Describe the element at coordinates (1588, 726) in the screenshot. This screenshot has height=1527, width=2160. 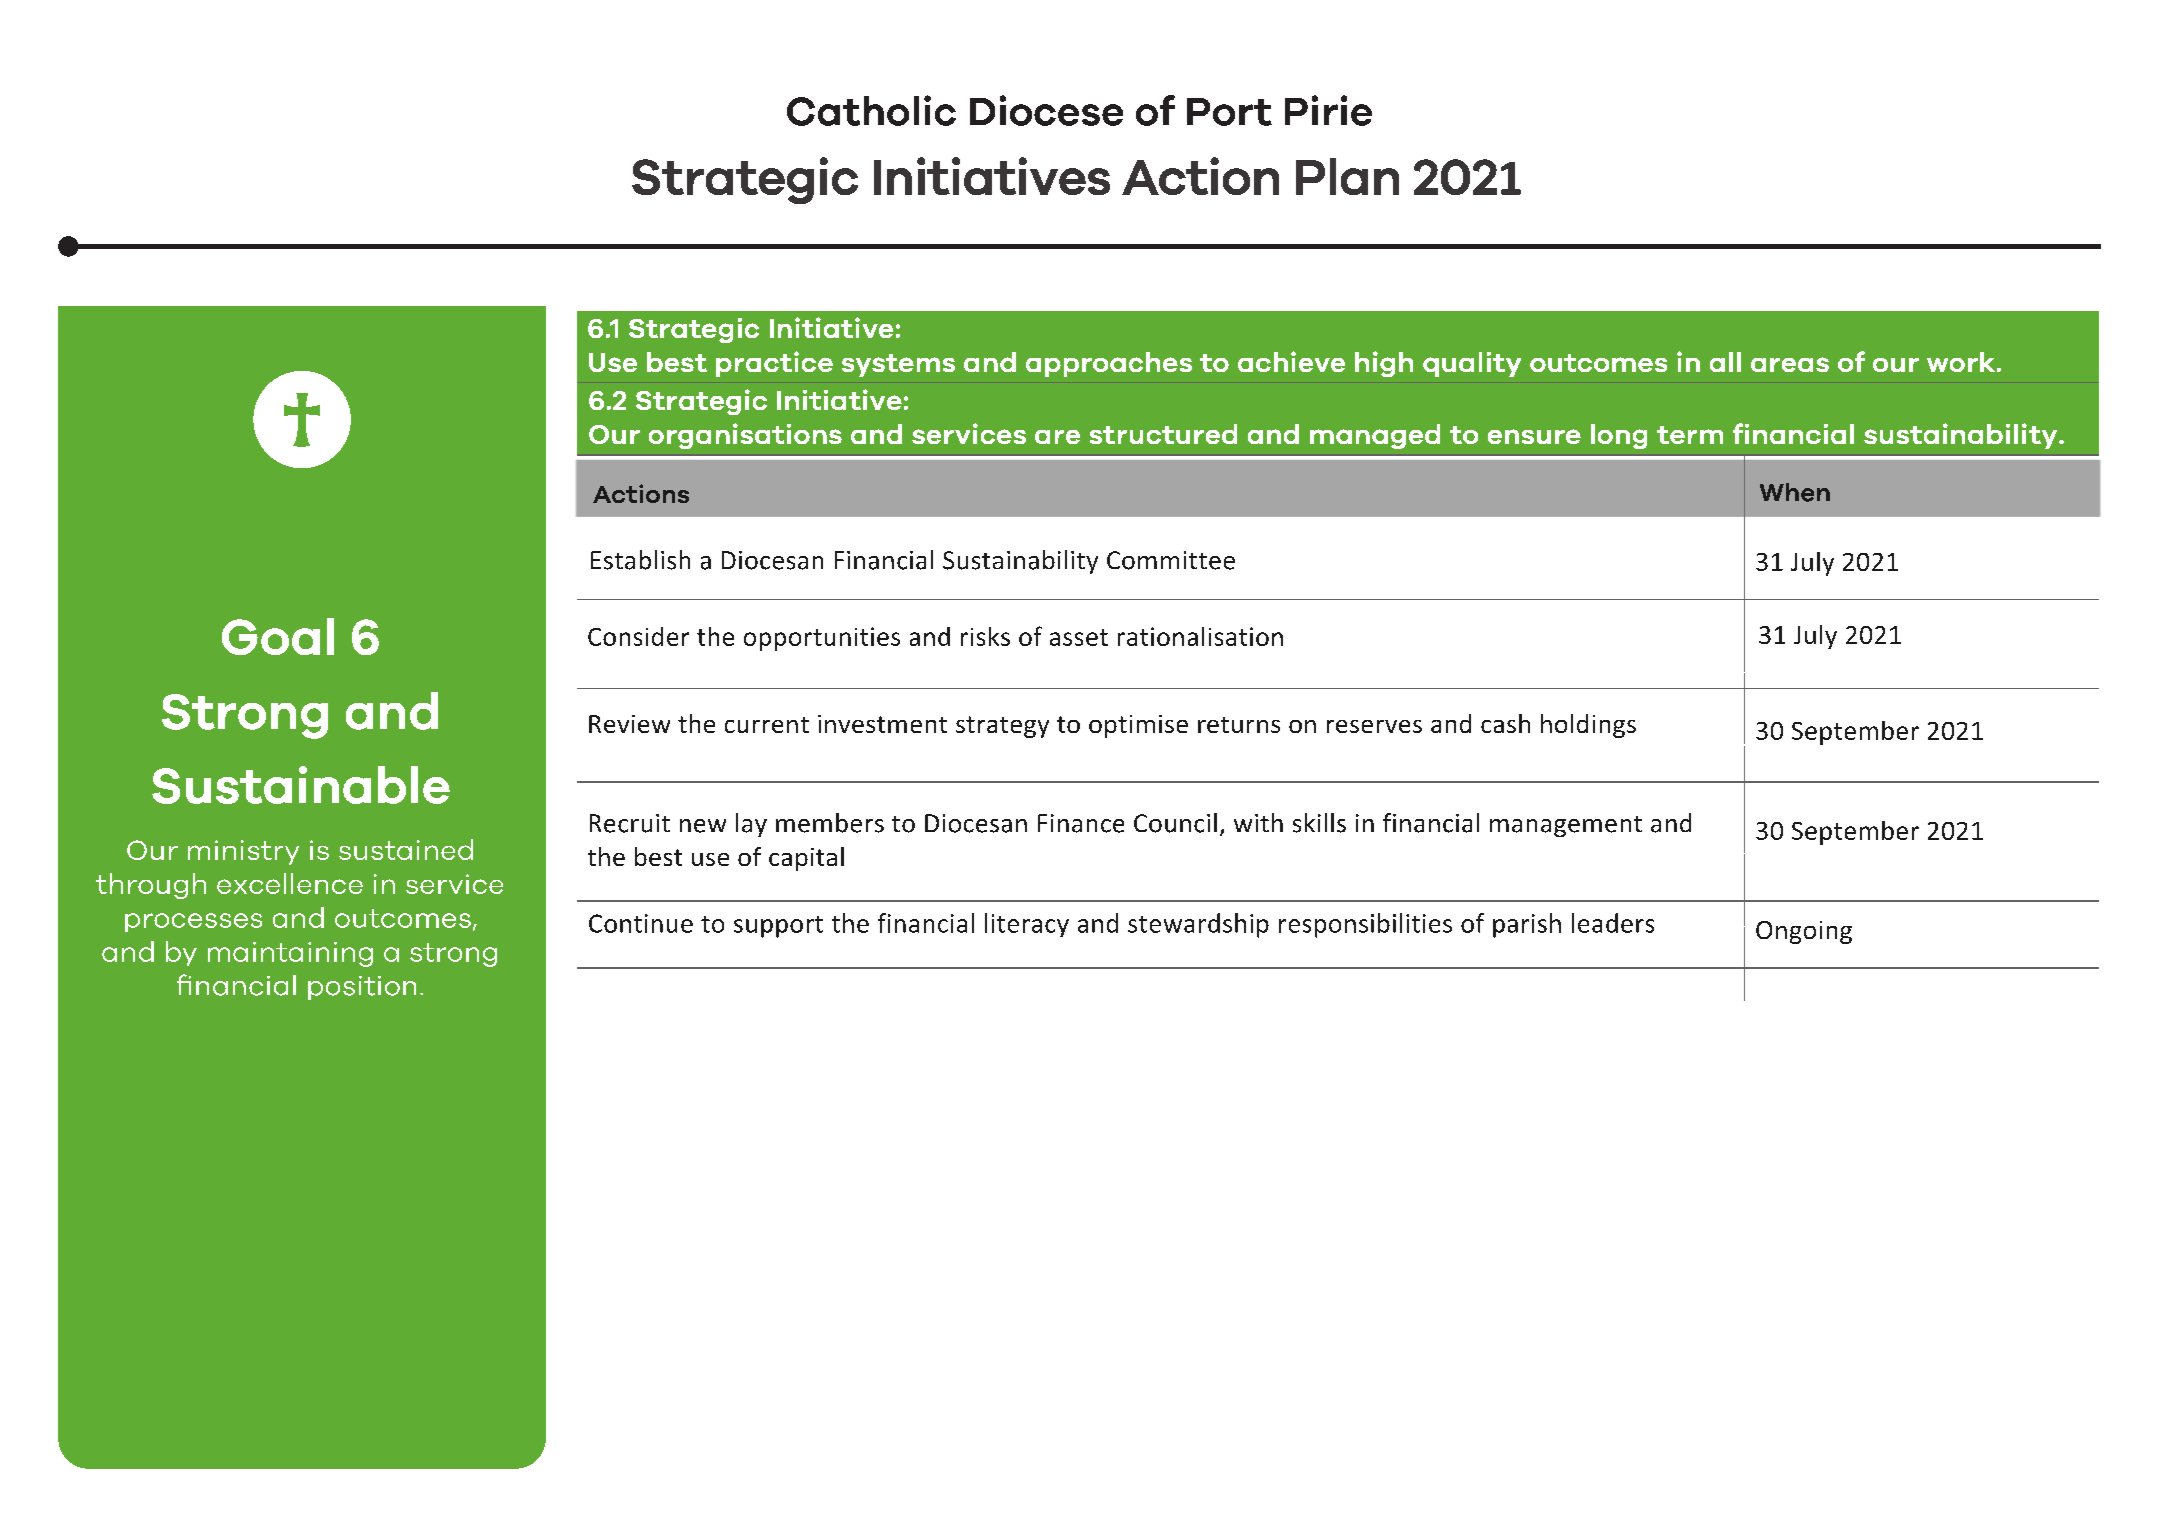
I see `holdings` at that location.
